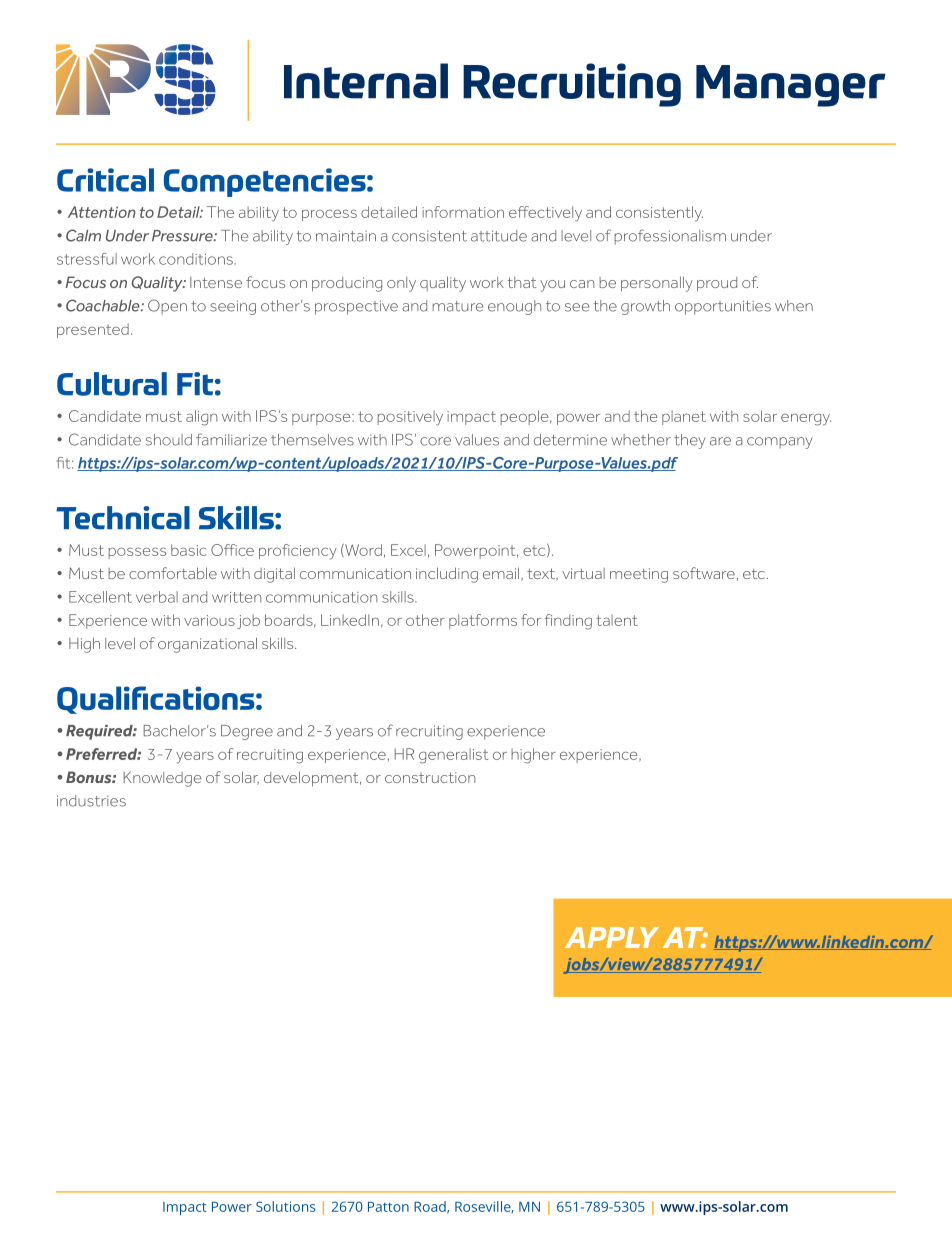  Describe the element at coordinates (366, 81) in the screenshot. I see `Internal` at that location.
